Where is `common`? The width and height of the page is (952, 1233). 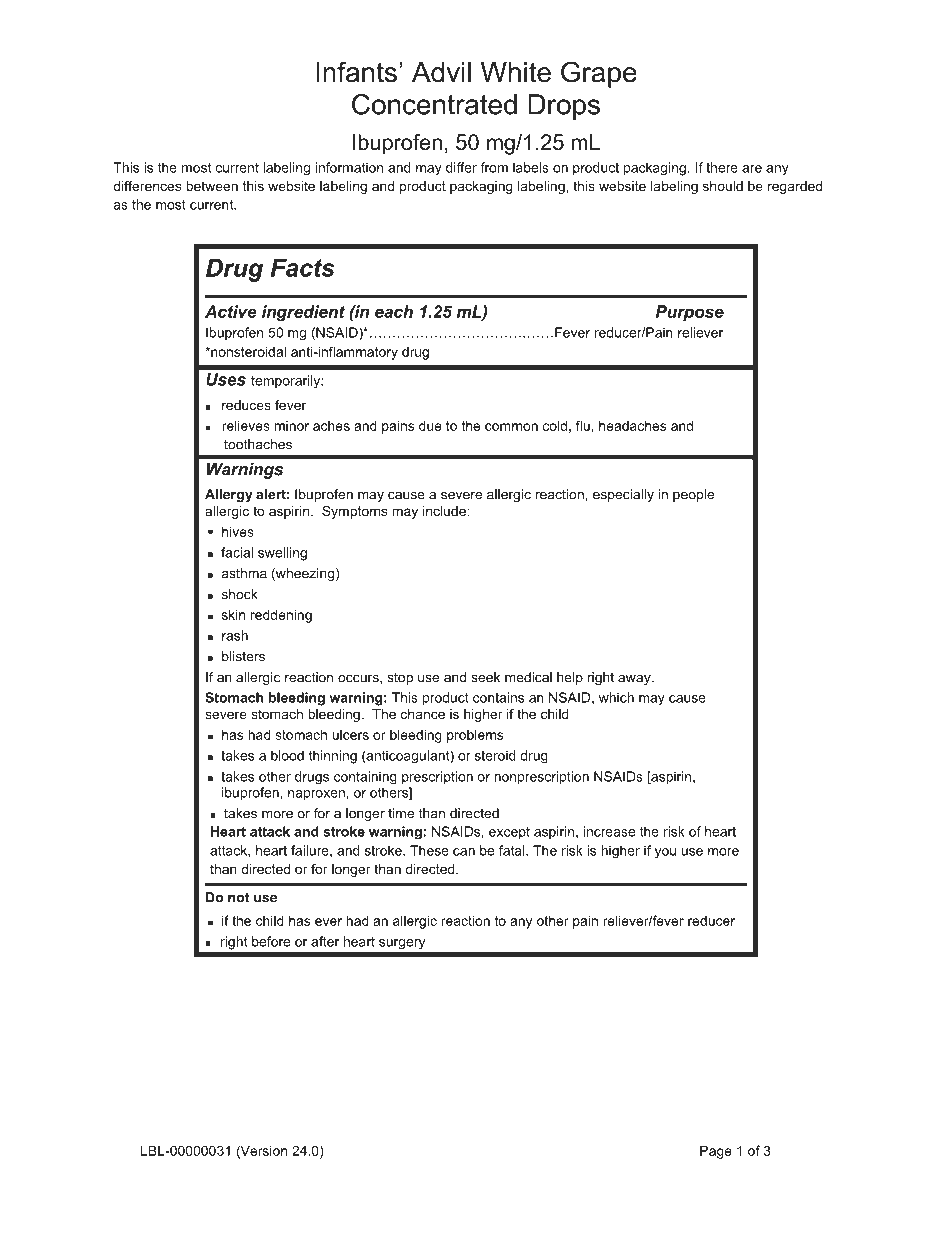
common is located at coordinates (511, 427).
